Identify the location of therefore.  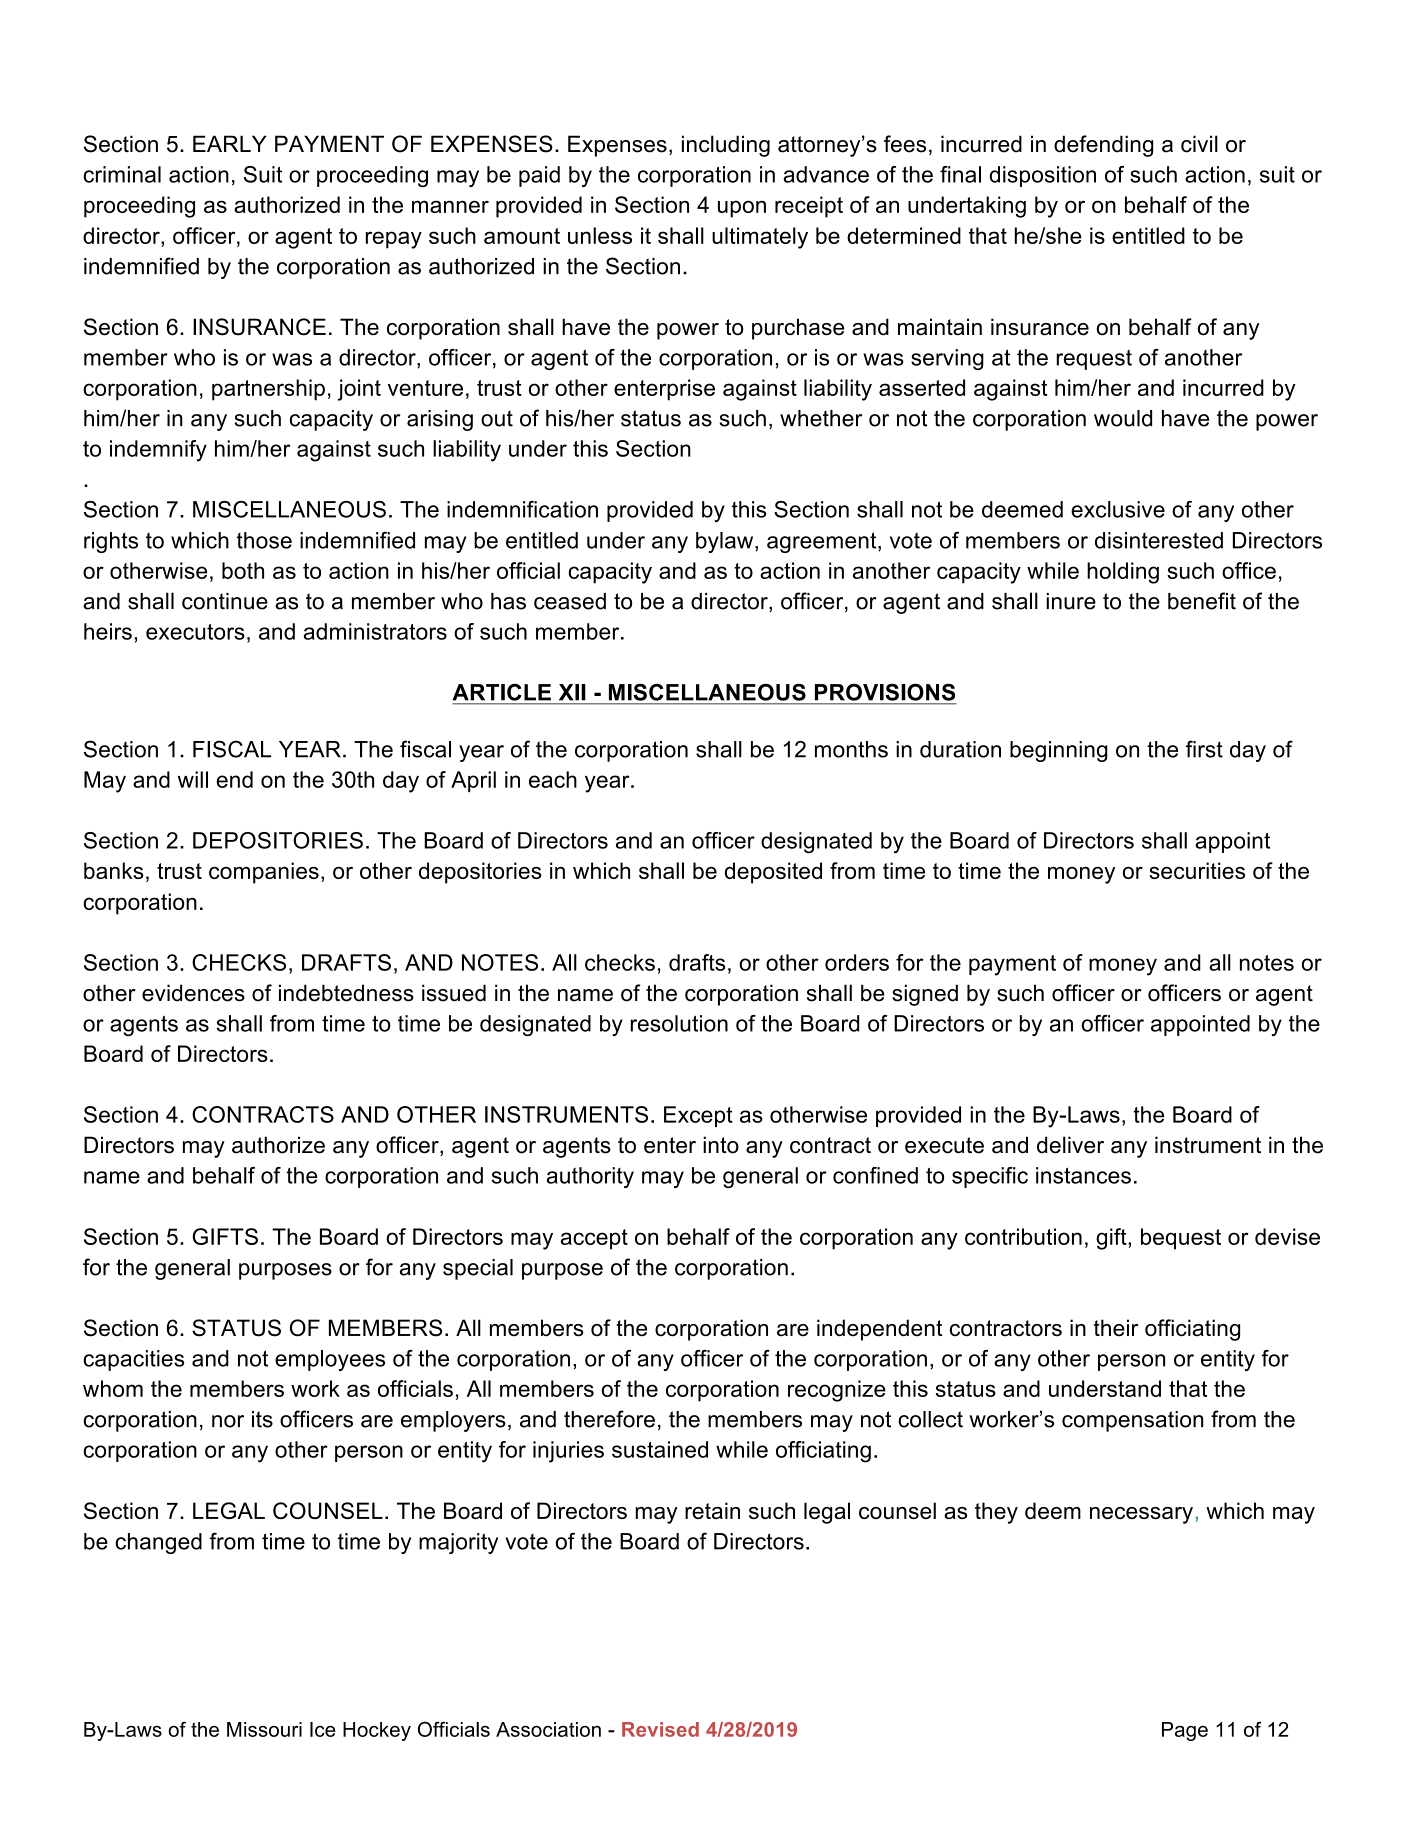
(609, 1419).
